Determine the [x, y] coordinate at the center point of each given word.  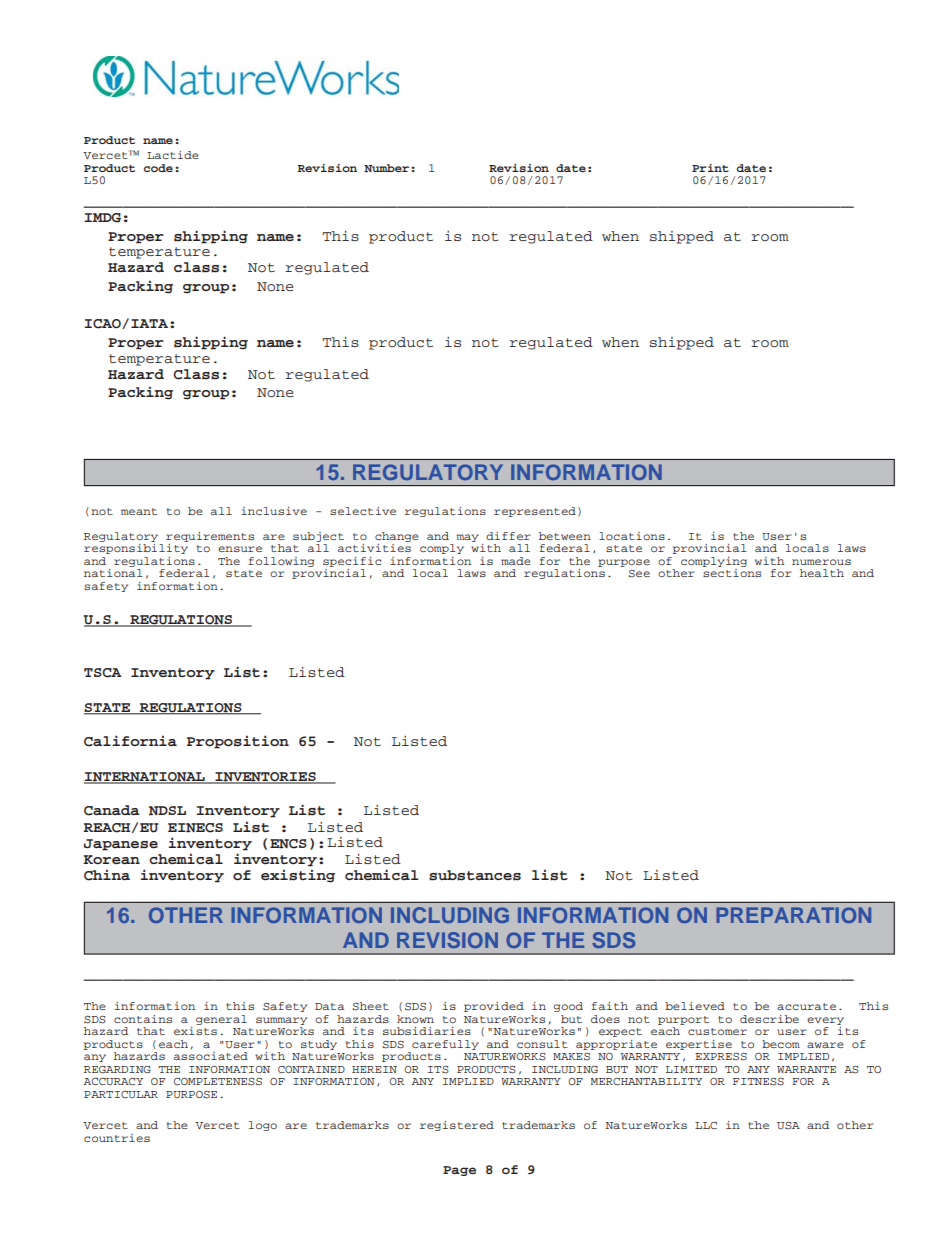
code [158, 168]
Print [710, 168]
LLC [706, 1125]
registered [457, 1126]
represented [535, 512]
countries [117, 1138]
